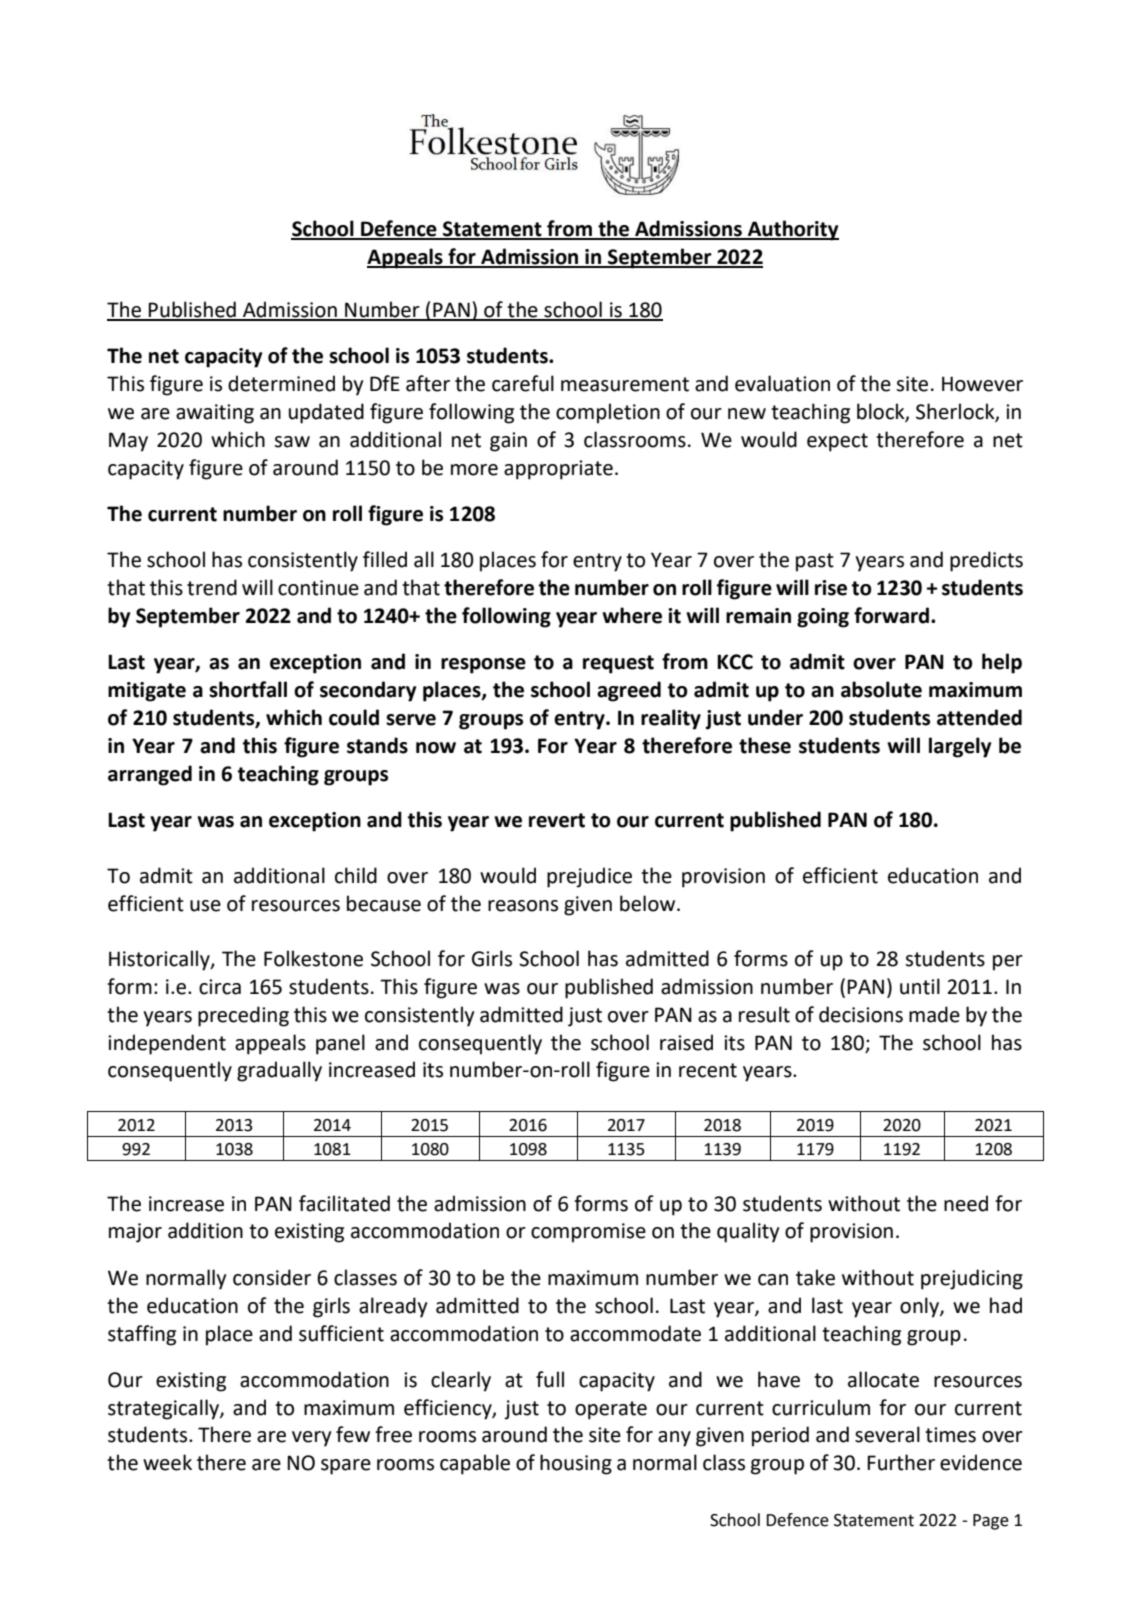 Image resolution: width=1131 pixels, height=1599 pixels. What do you see at coordinates (523, 383) in the screenshot?
I see `careful` at bounding box center [523, 383].
